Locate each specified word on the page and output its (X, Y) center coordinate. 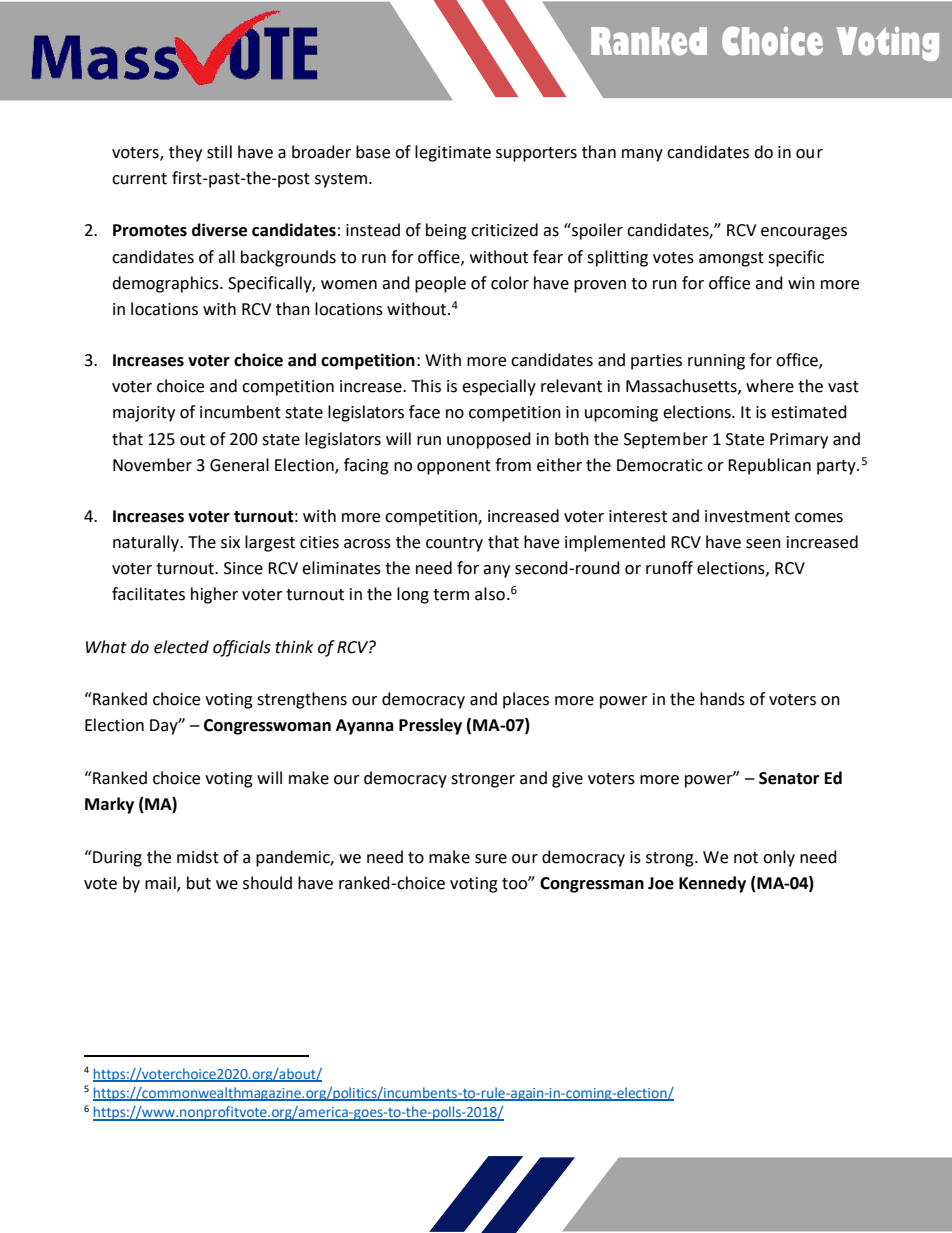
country (454, 544)
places (526, 700)
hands (722, 699)
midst (198, 857)
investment (747, 516)
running (716, 362)
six (230, 542)
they (185, 153)
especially (499, 387)
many (642, 155)
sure (491, 859)
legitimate (453, 153)
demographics (166, 284)
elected (181, 647)
